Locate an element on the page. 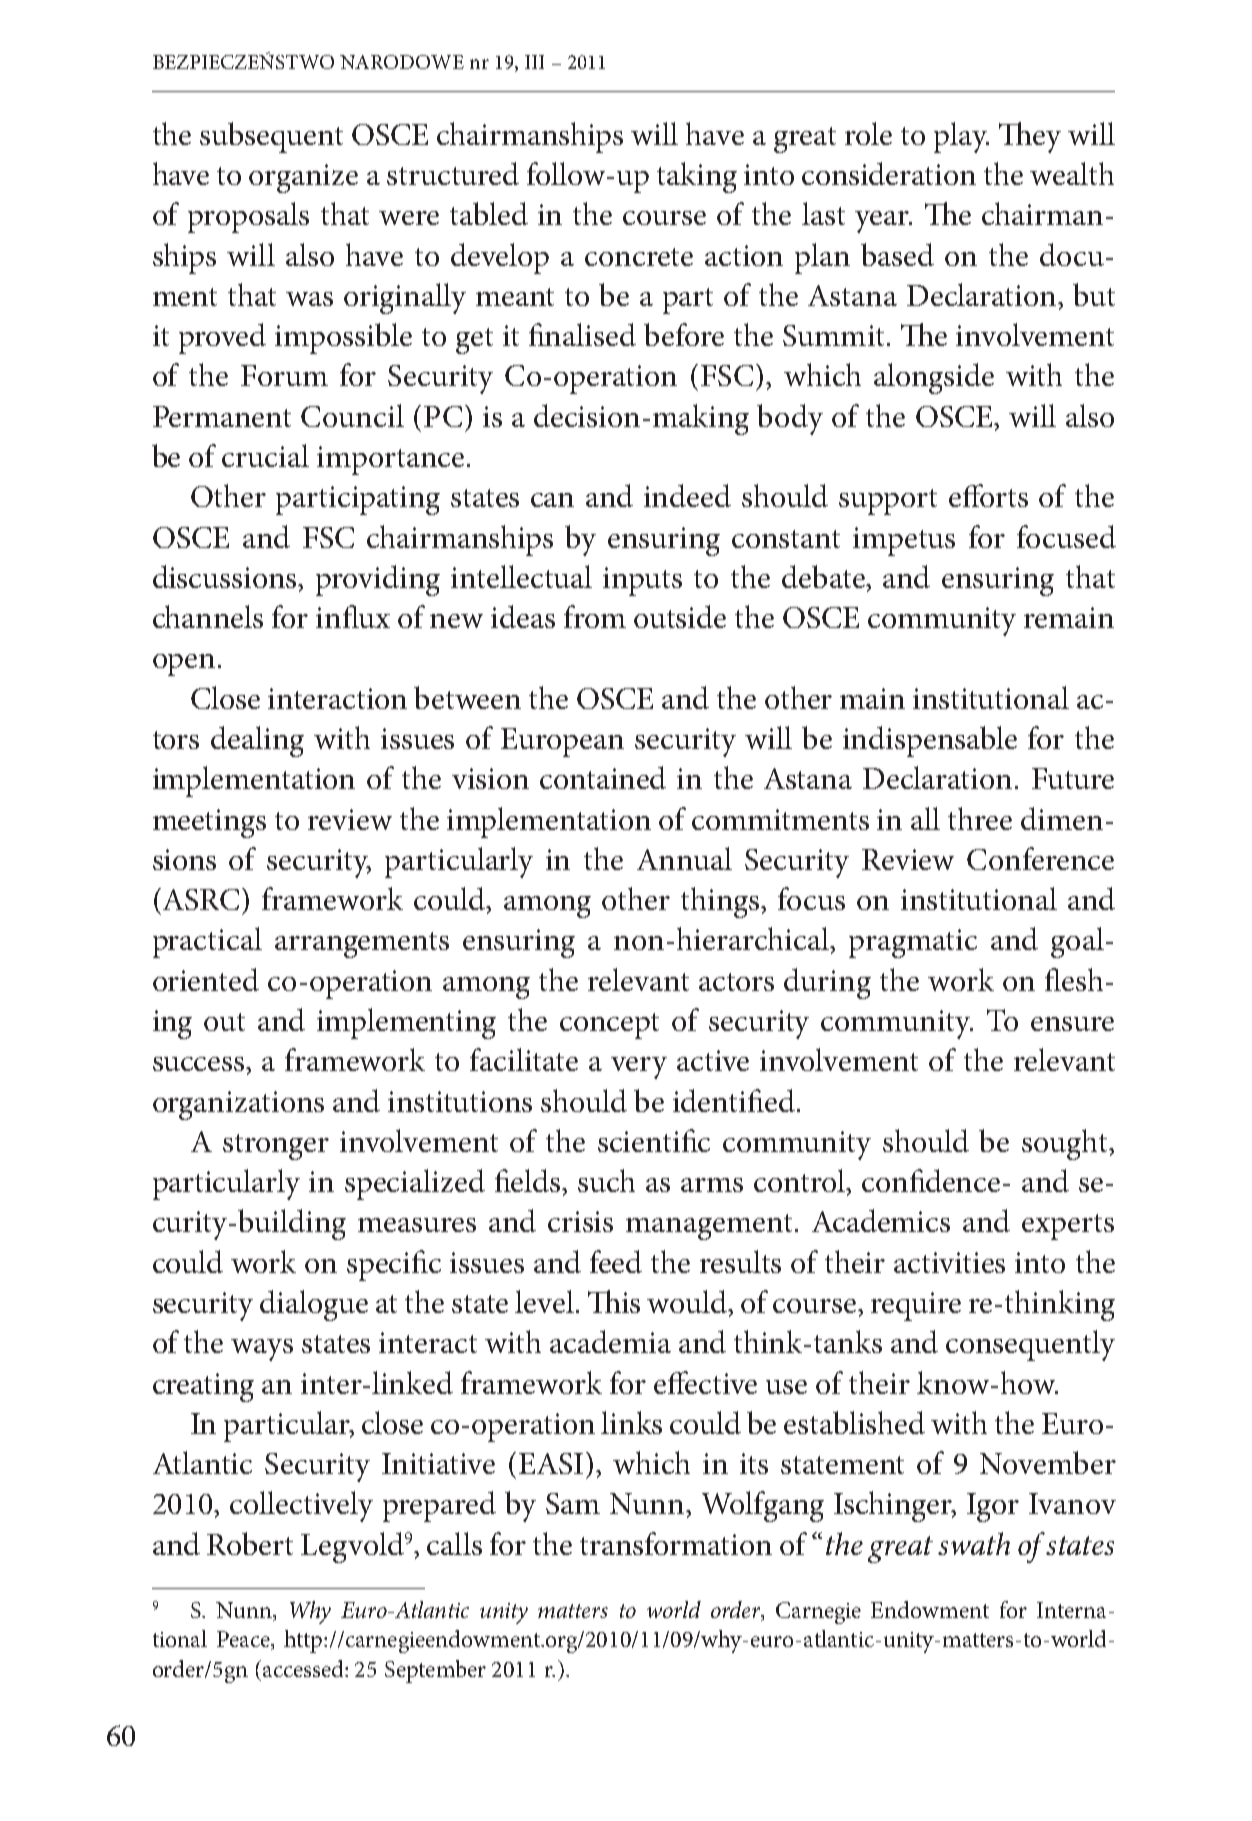  play is located at coordinates (961, 137).
